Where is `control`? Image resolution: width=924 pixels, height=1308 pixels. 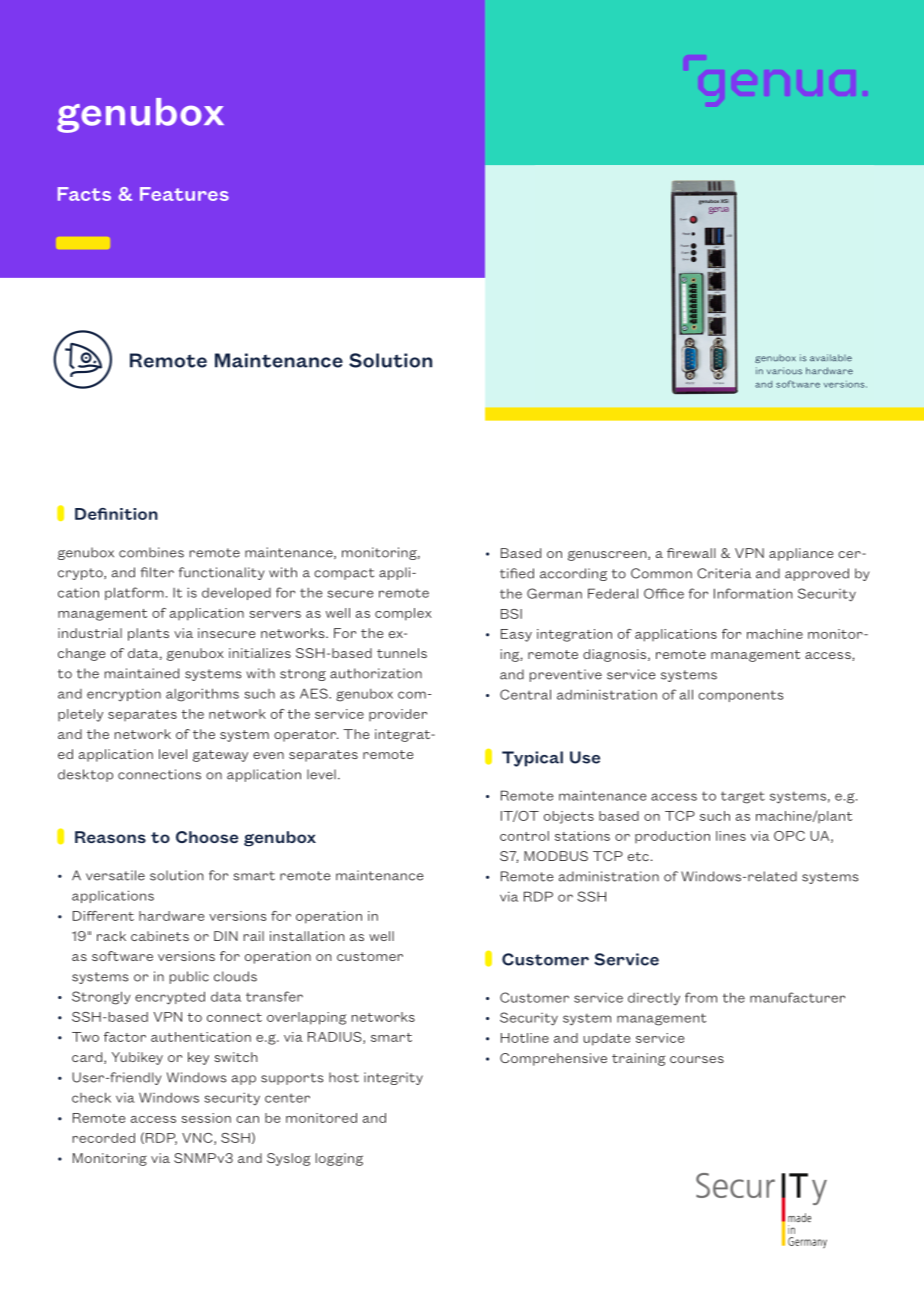 control is located at coordinates (524, 836).
